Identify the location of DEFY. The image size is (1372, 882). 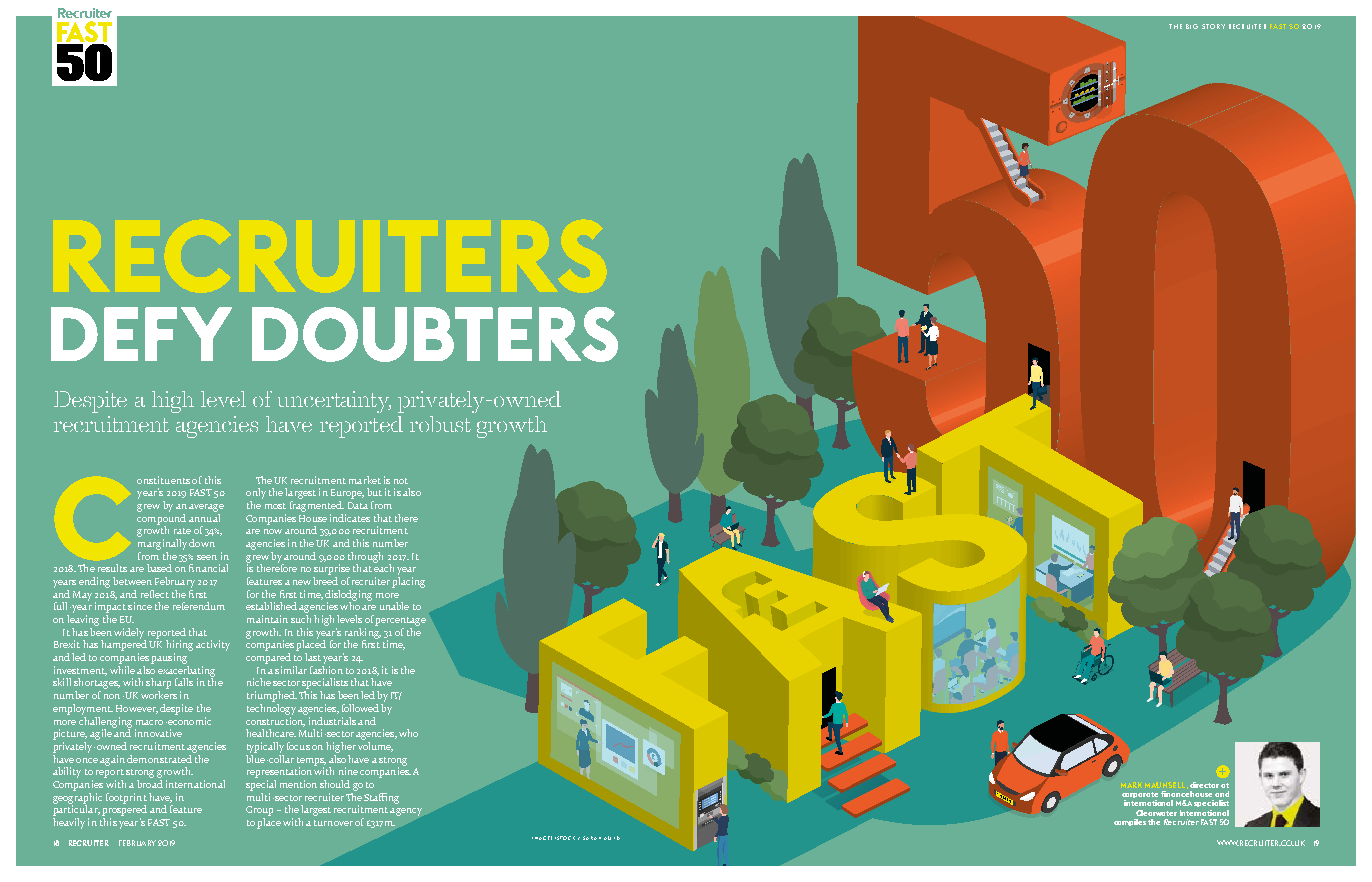
(141, 334).
